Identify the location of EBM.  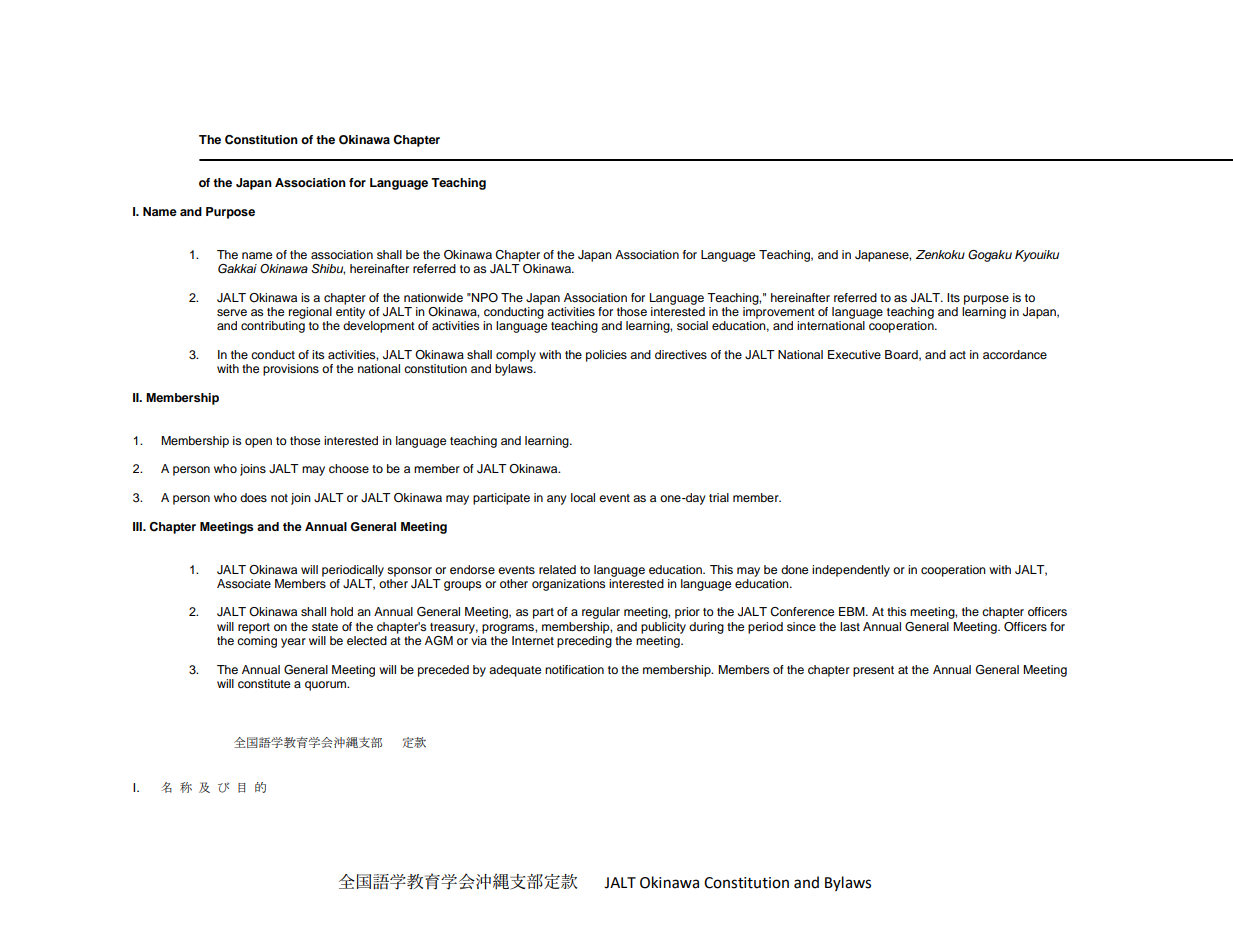
(853, 611).
